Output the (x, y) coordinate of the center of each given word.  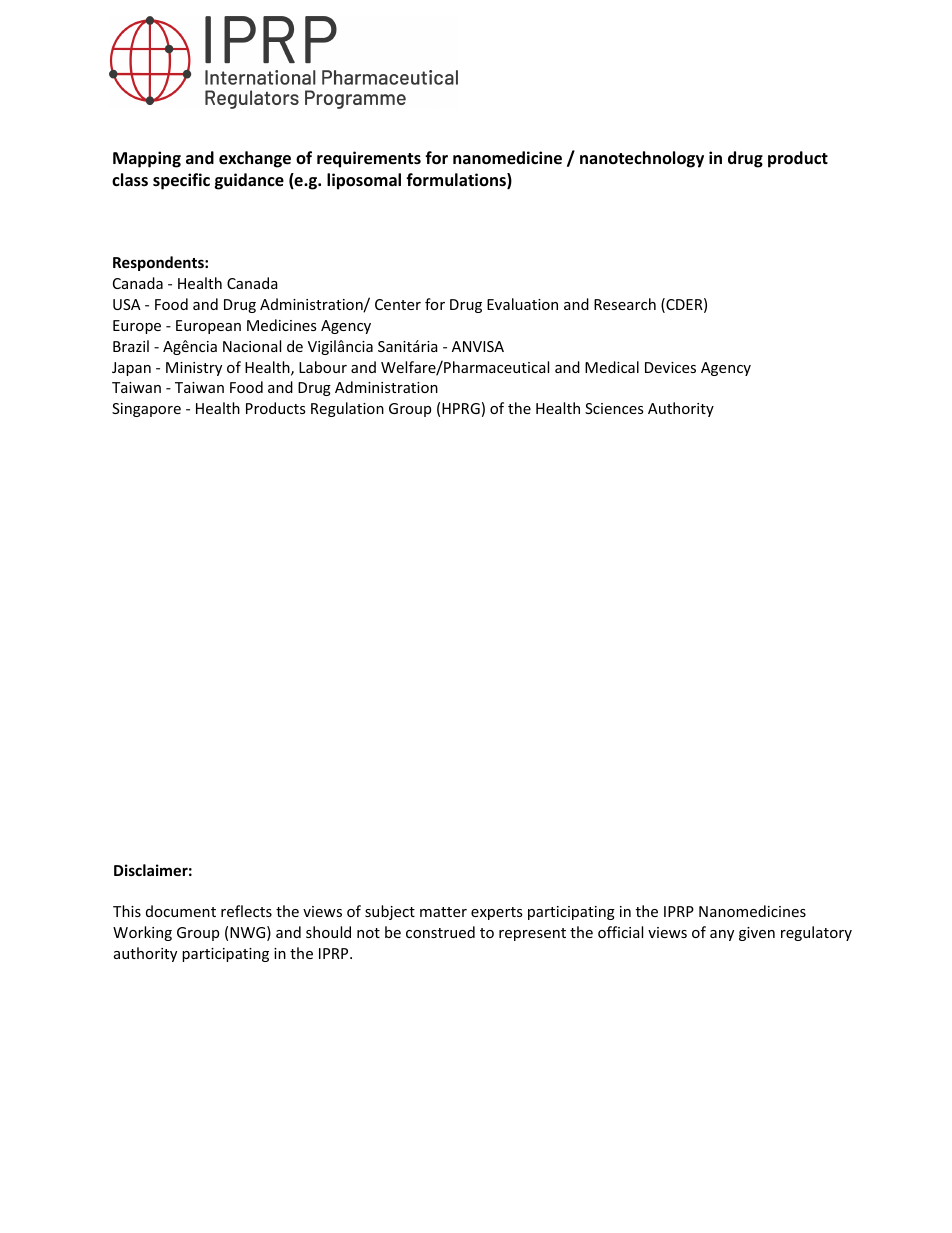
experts (497, 913)
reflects (246, 911)
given (757, 934)
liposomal (364, 181)
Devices (670, 367)
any (722, 935)
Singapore (146, 410)
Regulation (347, 409)
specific (181, 181)
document (181, 911)
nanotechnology (642, 159)
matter (443, 912)
